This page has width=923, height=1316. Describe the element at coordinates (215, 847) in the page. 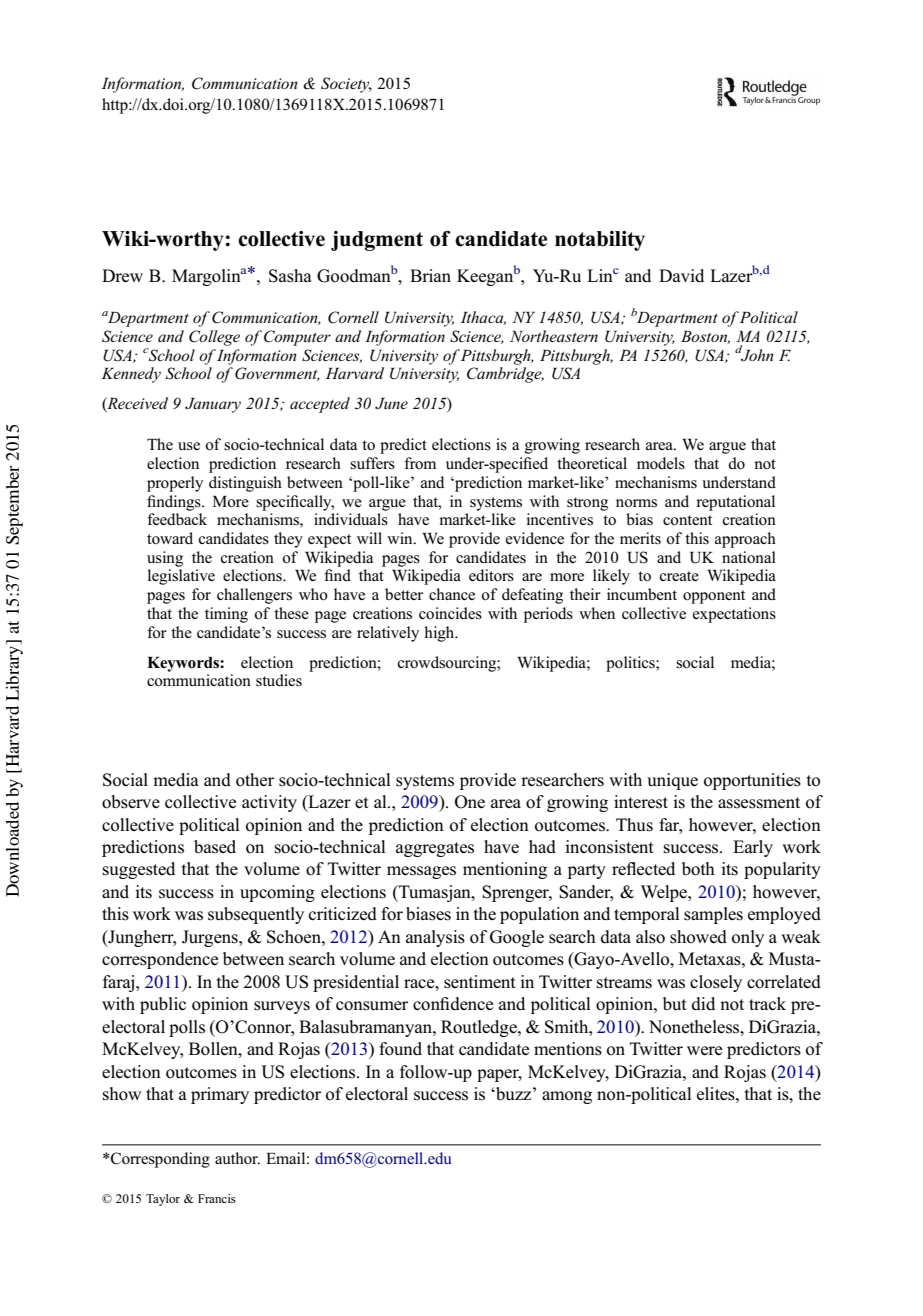

I see `based` at that location.
